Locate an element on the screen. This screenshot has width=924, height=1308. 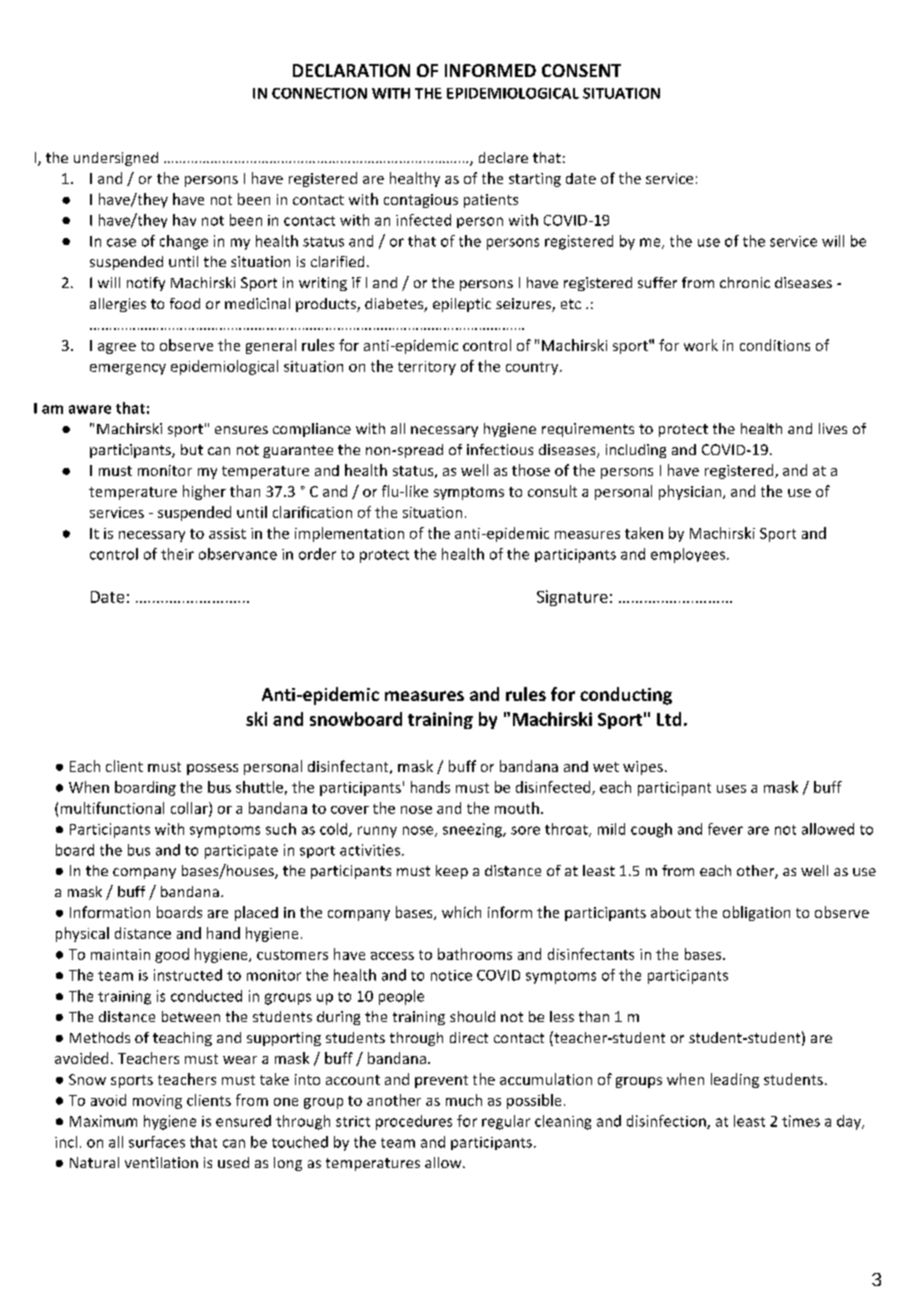
CONSENT is located at coordinates (581, 70).
